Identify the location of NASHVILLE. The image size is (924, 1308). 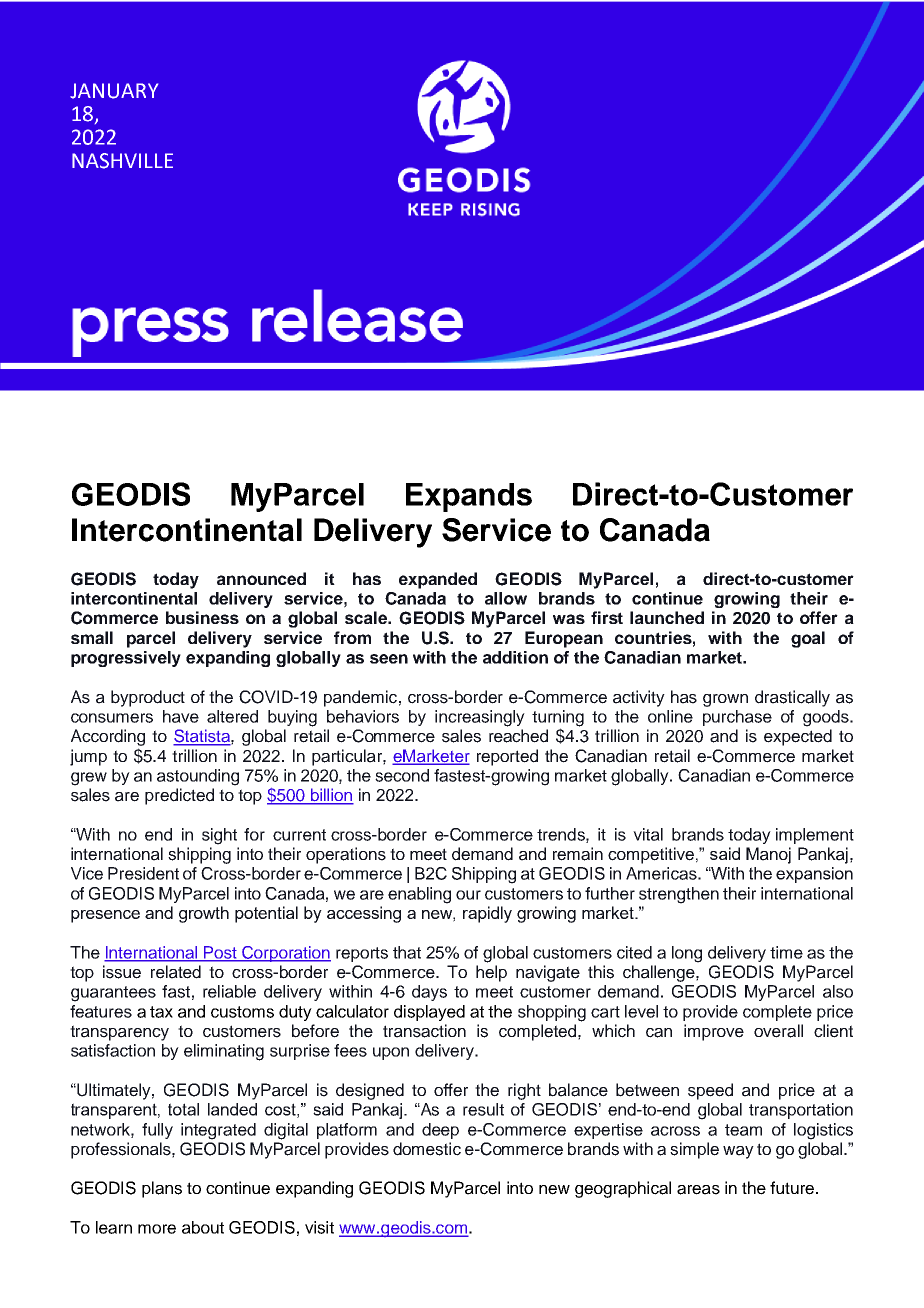
(122, 161).
